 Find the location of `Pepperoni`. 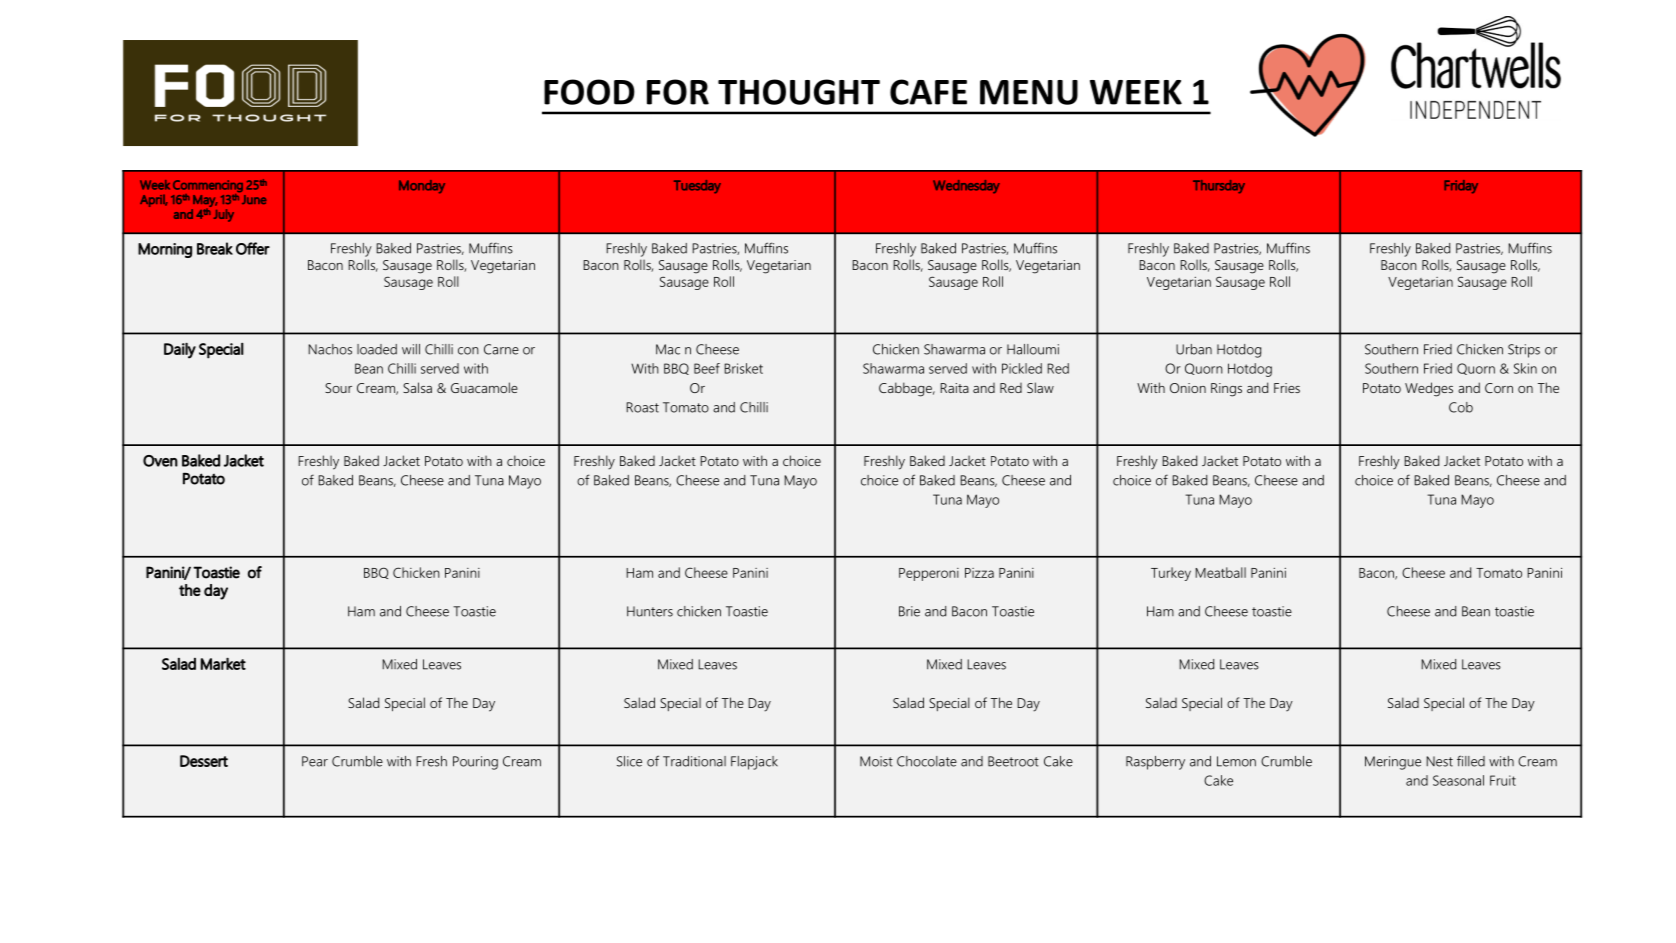

Pepperoni is located at coordinates (929, 574).
